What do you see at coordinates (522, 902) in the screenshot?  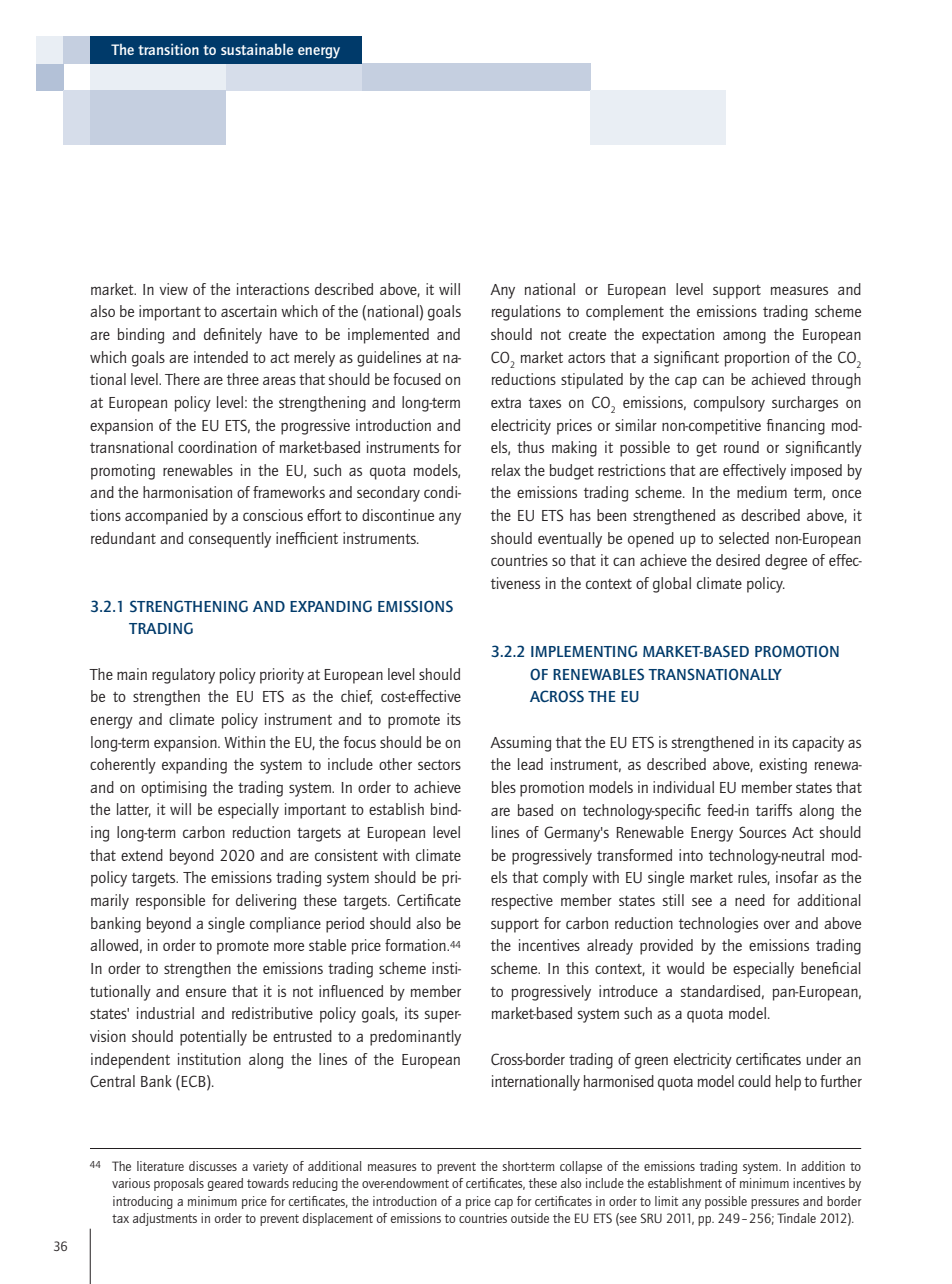 I see `respective` at bounding box center [522, 902].
